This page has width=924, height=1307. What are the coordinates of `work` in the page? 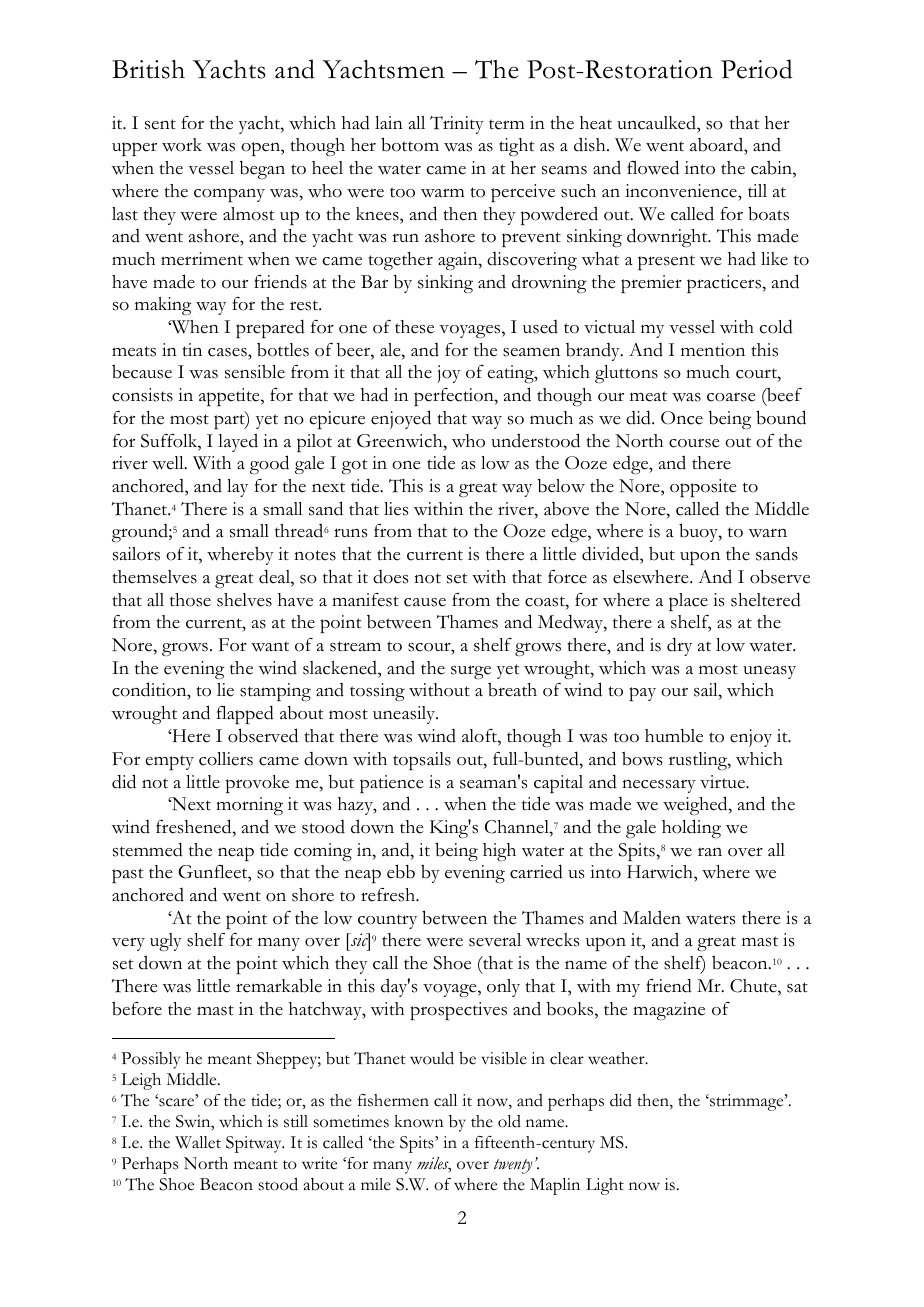 It's located at (182, 145).
